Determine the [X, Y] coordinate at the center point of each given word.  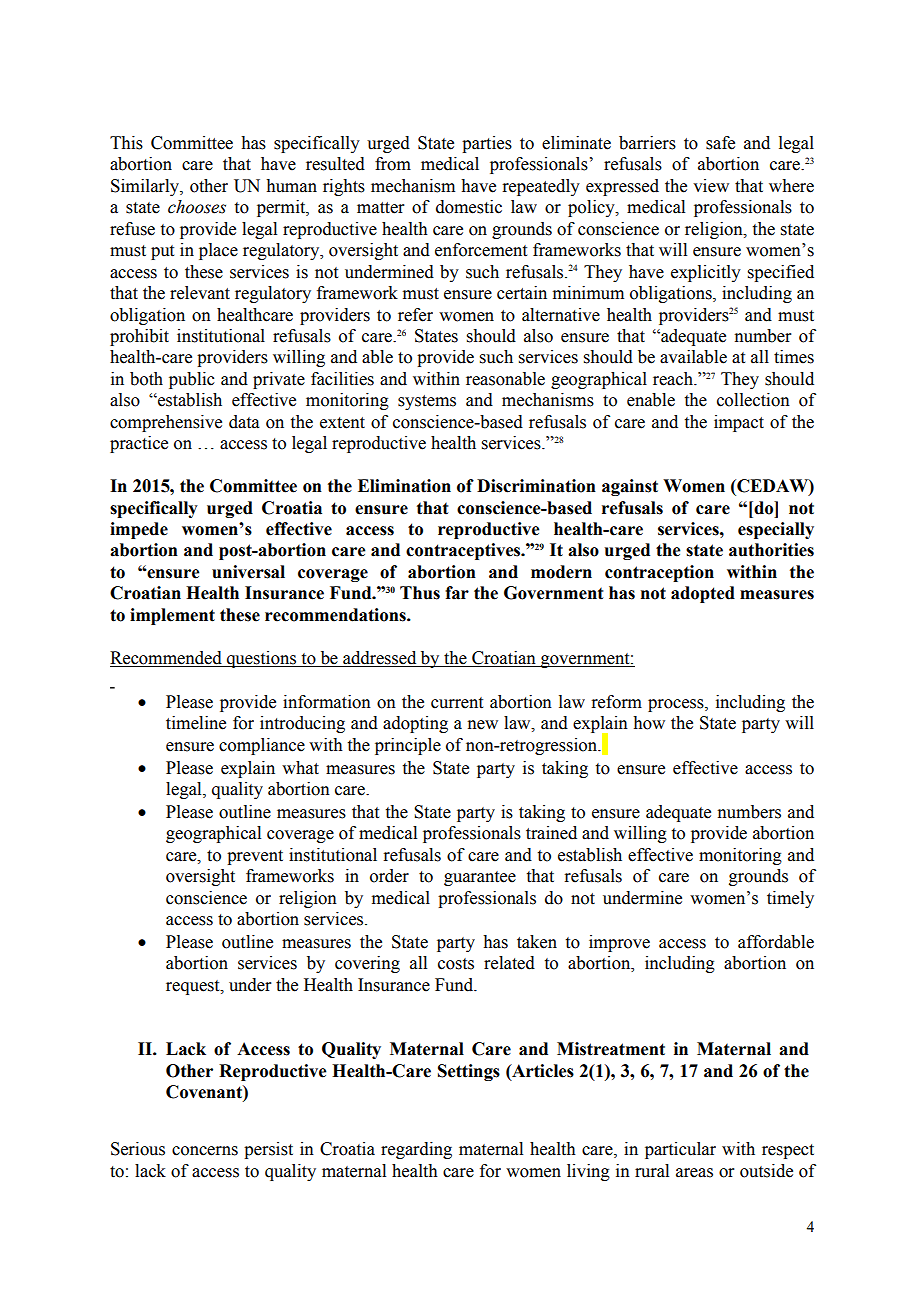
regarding [416, 1150]
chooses [197, 207]
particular [680, 1150]
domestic [469, 207]
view [711, 186]
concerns [205, 1151]
